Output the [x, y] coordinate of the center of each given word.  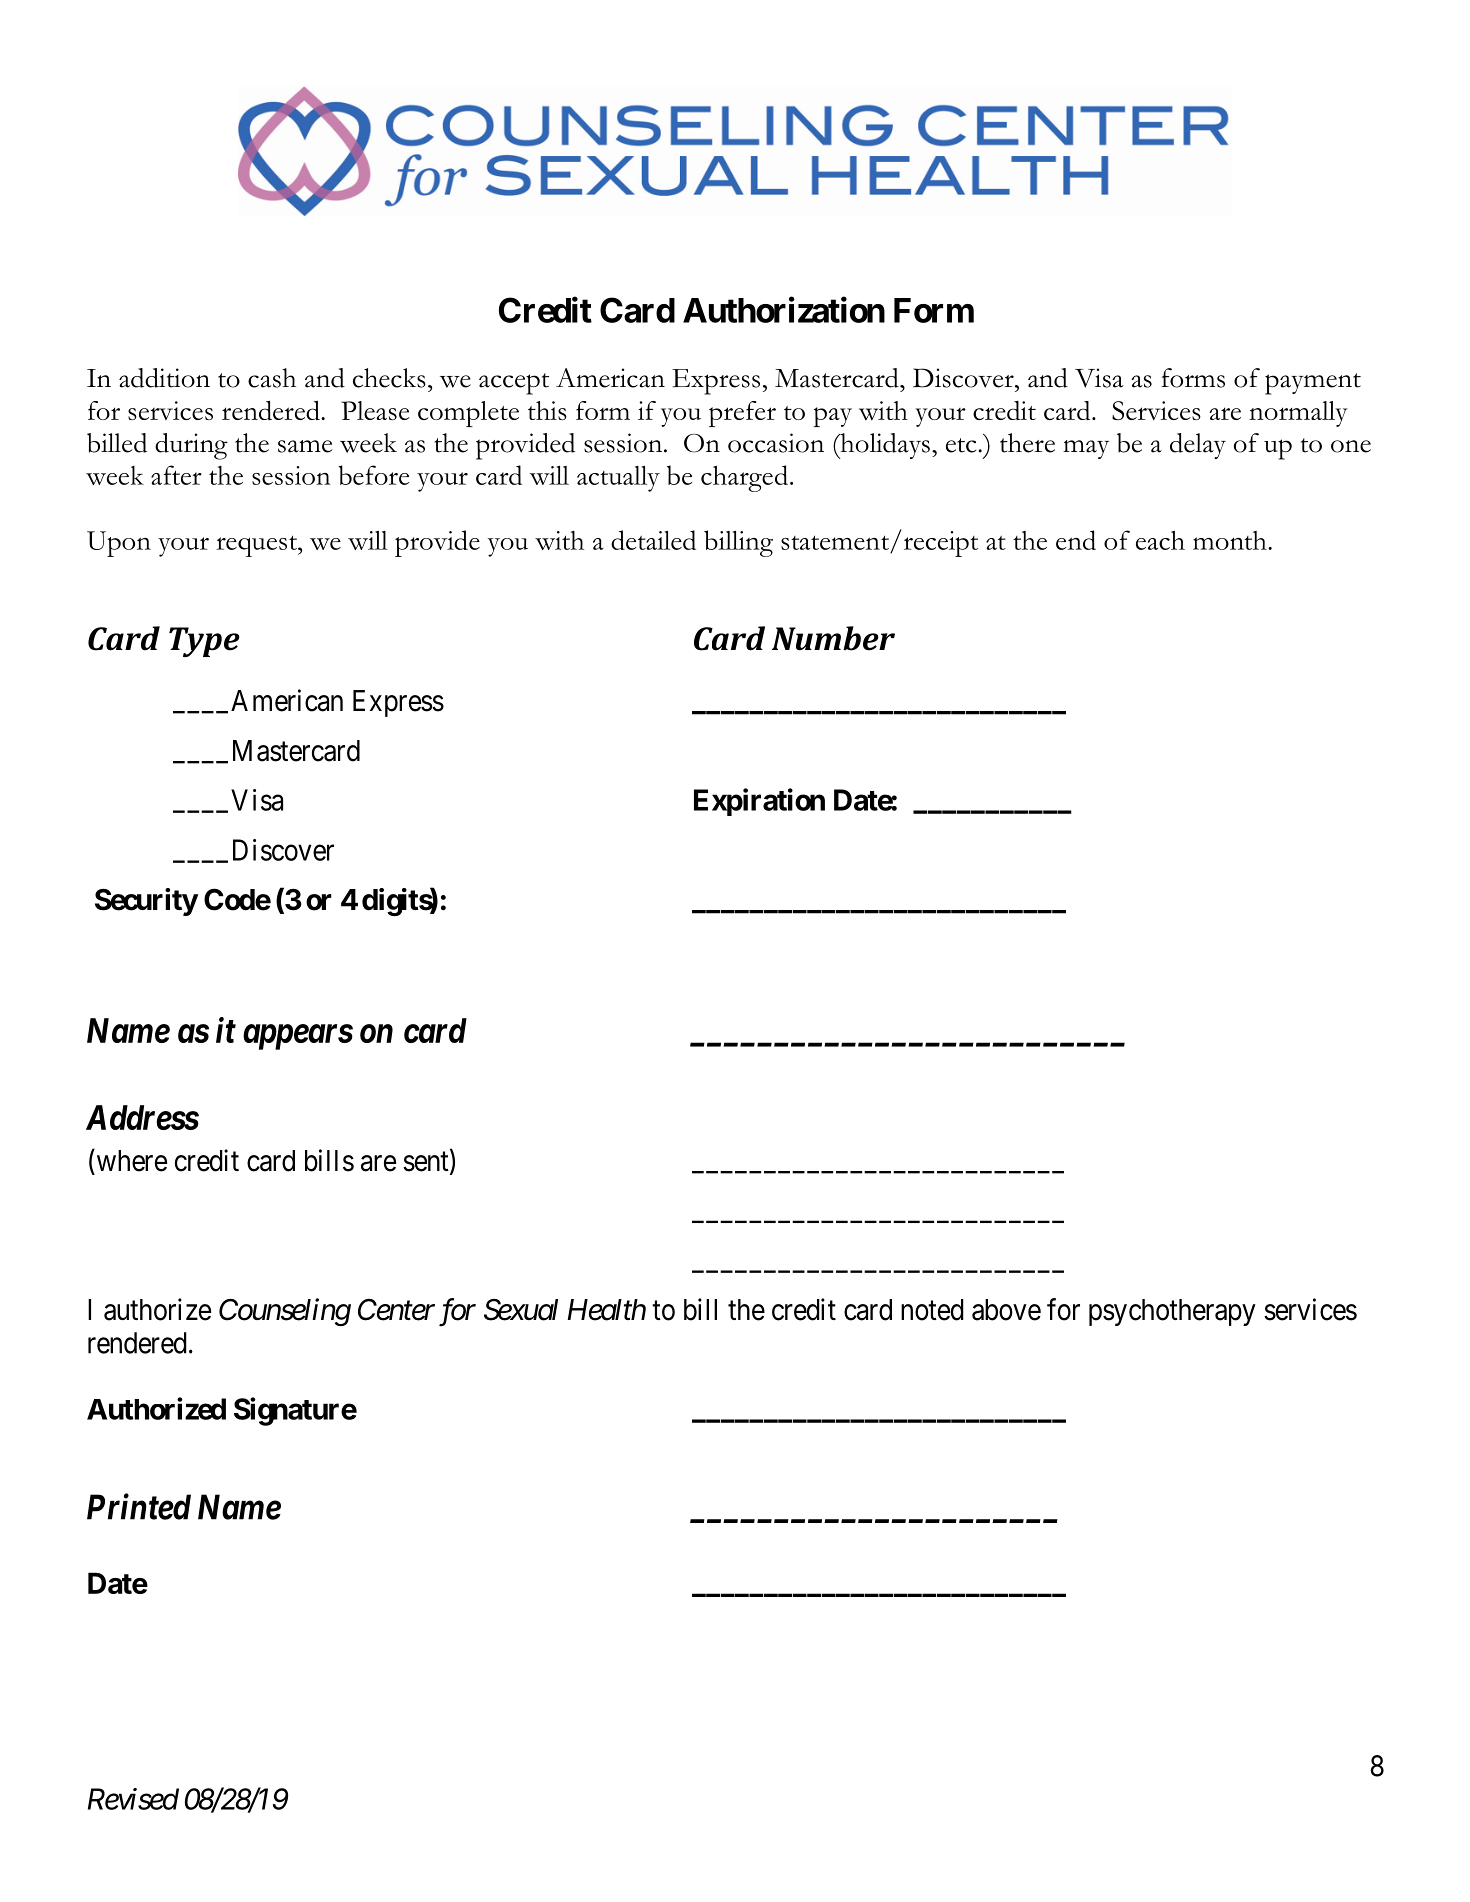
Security [146, 902]
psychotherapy [1172, 1312]
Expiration [759, 802]
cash [272, 378]
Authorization [784, 310]
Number [833, 638]
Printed [139, 1506]
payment [1313, 384]
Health [606, 1310]
